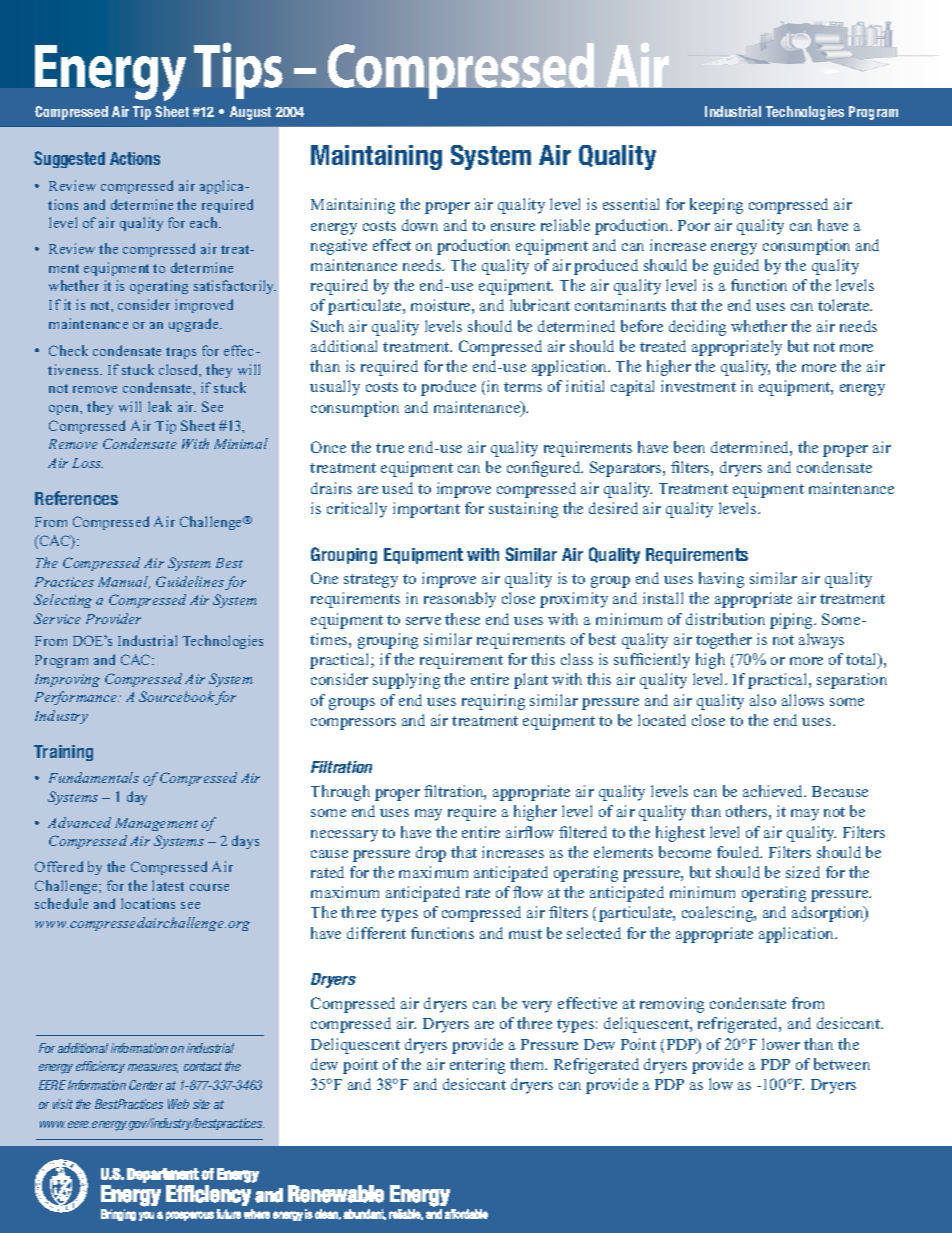  Describe the element at coordinates (238, 70) in the screenshot. I see `Tips` at that location.
